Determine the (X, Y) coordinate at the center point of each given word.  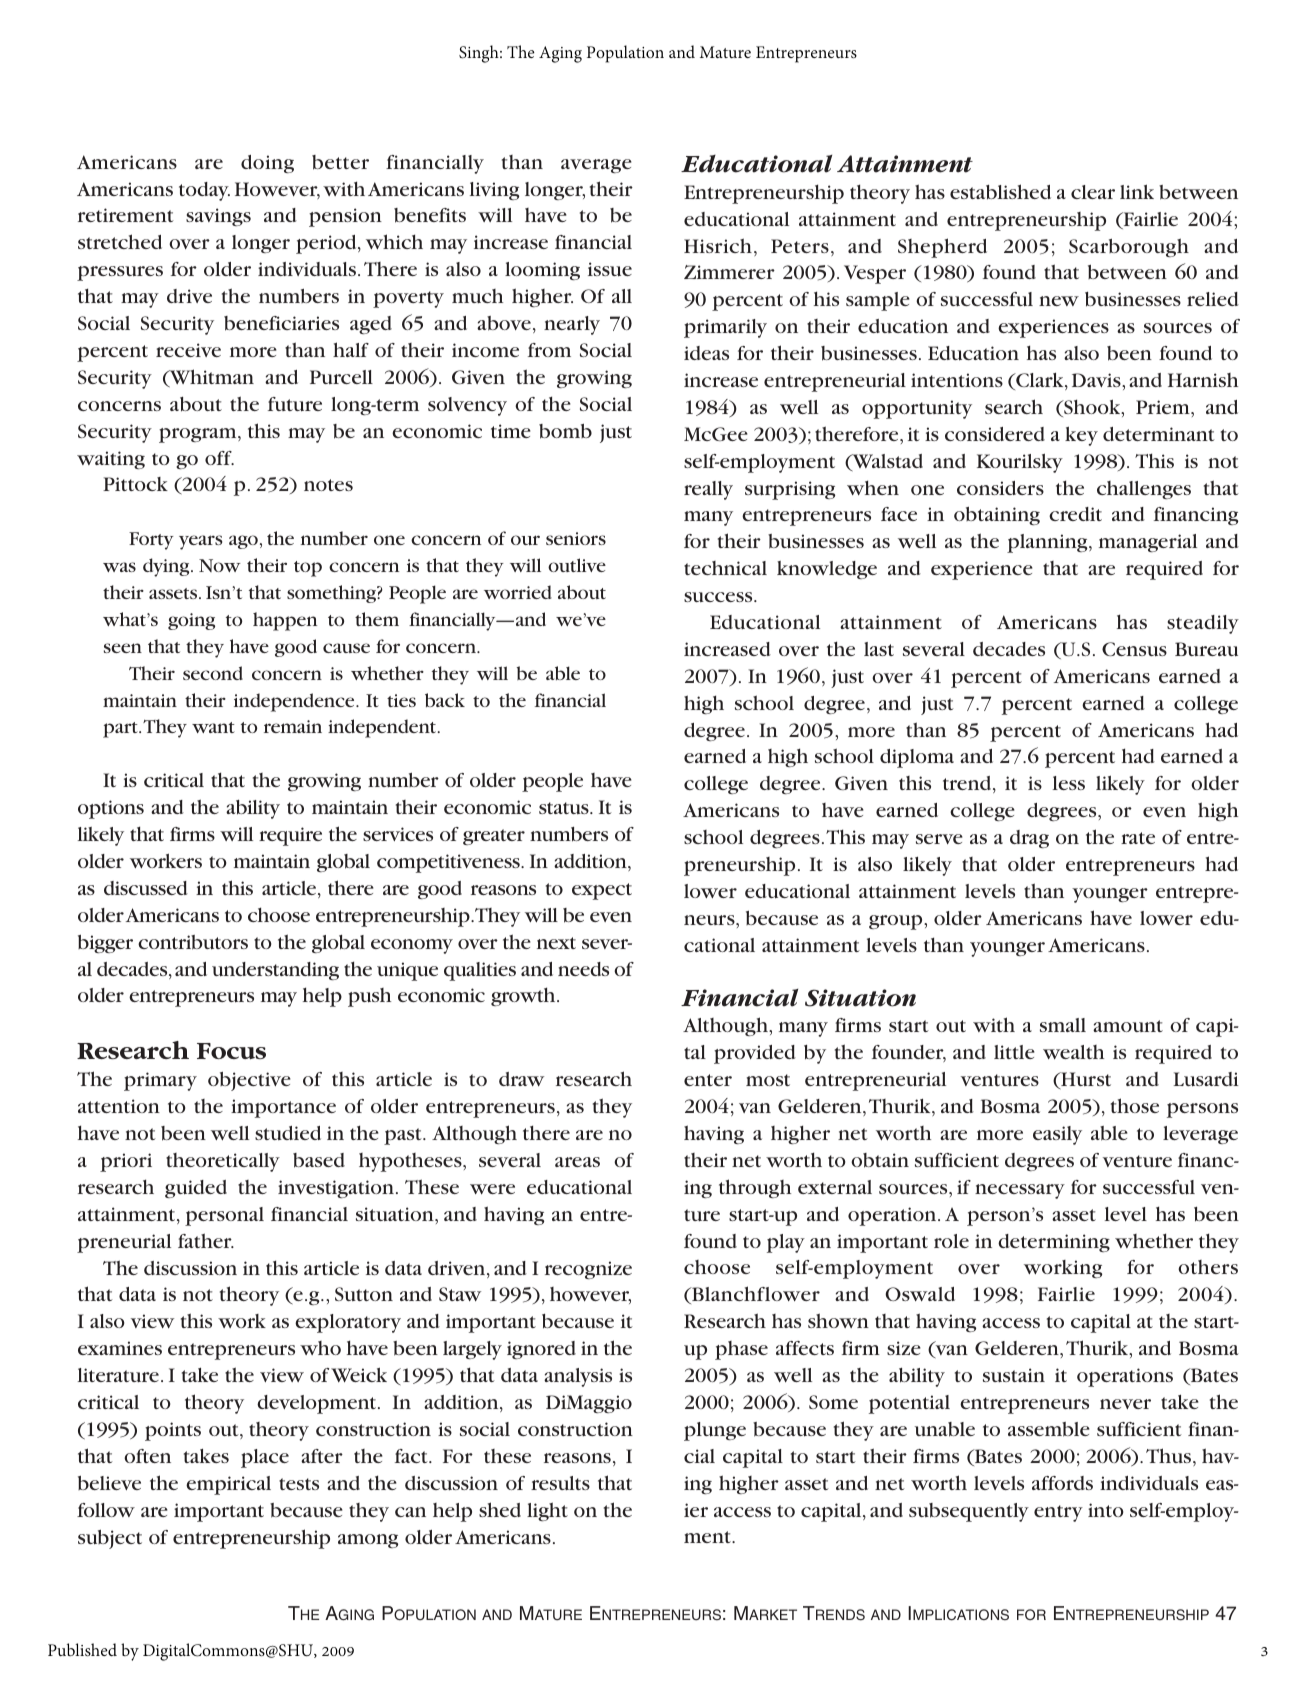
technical (725, 568)
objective (249, 1081)
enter (708, 1080)
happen (285, 621)
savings (218, 217)
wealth (1073, 1052)
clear (1093, 192)
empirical (228, 1485)
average (596, 166)
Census (1134, 649)
